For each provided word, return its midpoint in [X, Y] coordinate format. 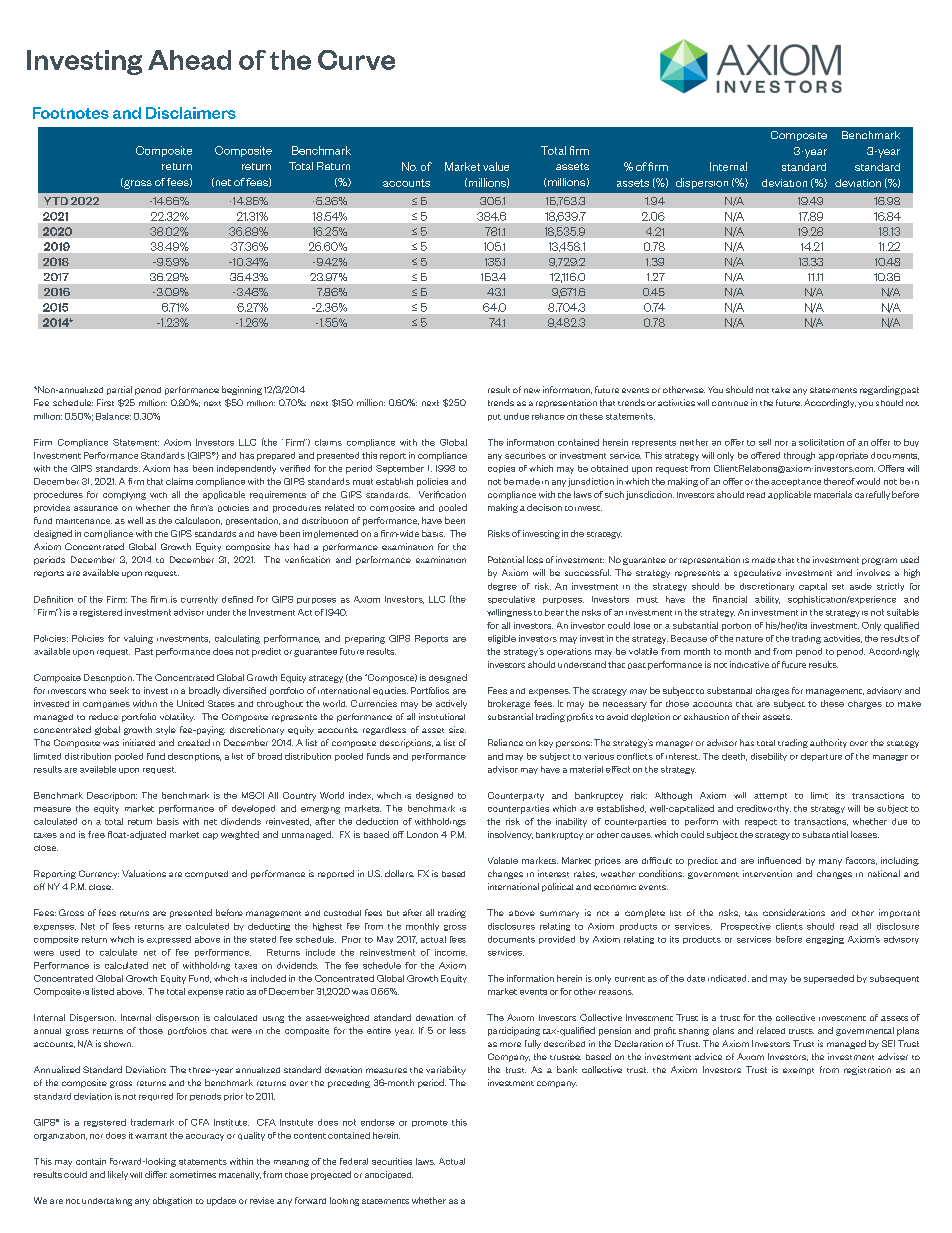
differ [156, 1174]
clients [789, 926]
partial [119, 390]
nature [749, 639]
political [557, 887]
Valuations [144, 873]
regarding [880, 390]
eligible [502, 639]
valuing [138, 639]
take [781, 390]
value [496, 166]
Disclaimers [191, 113]
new [532, 390]
